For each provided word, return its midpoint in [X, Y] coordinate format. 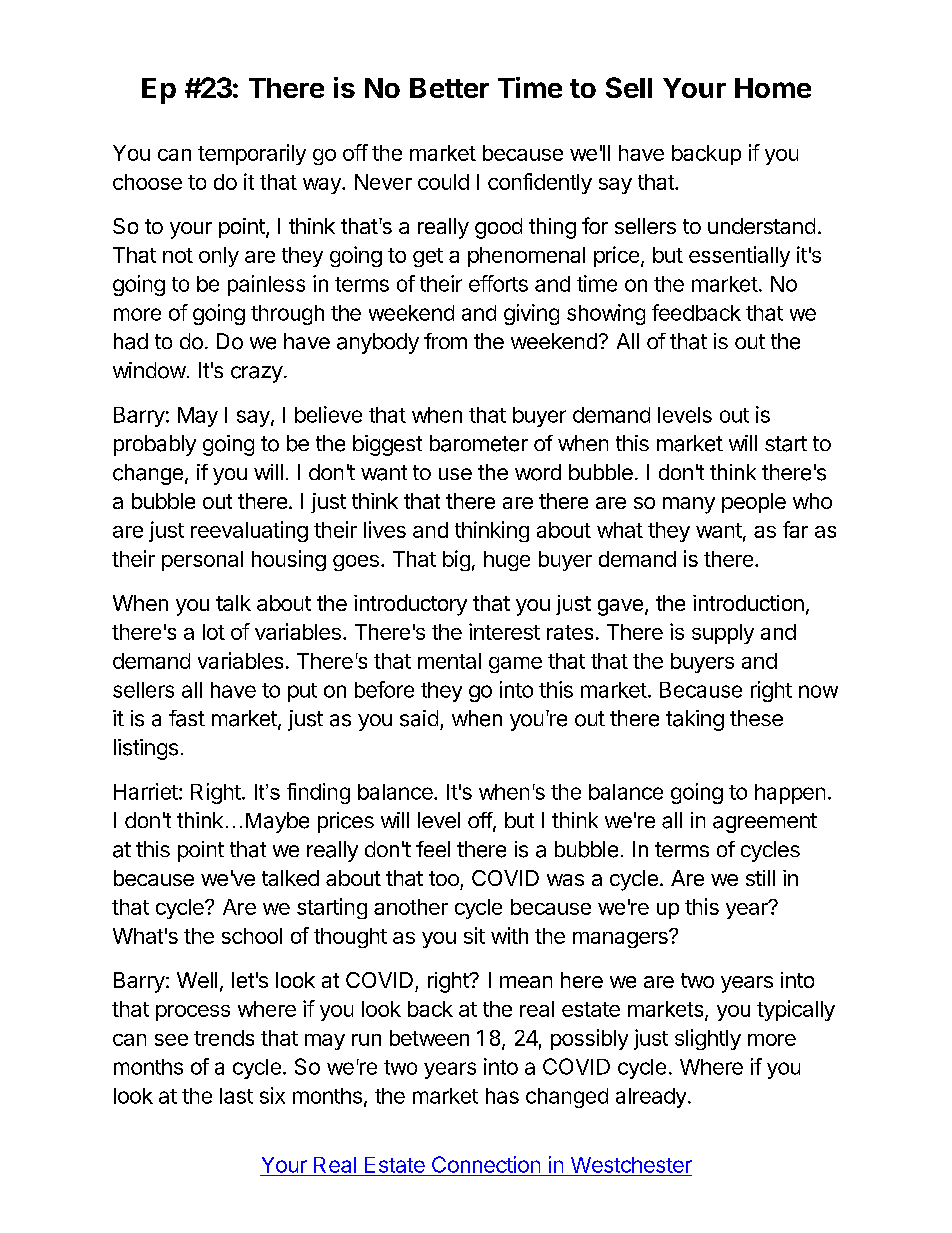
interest [504, 631]
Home [773, 88]
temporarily [252, 154]
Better [449, 88]
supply [723, 634]
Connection [486, 1164]
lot [214, 632]
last [236, 1096]
